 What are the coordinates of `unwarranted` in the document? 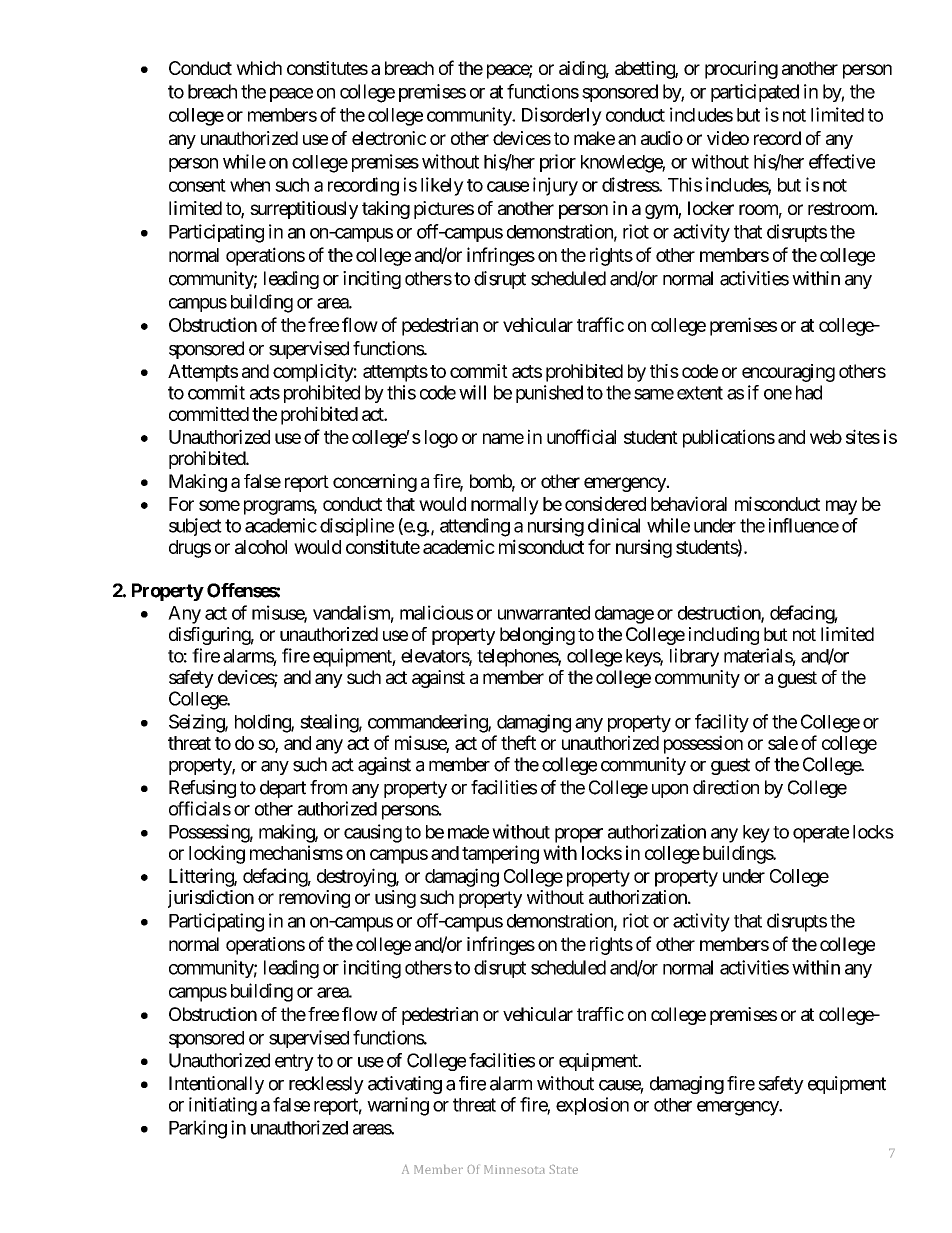 It's located at (544, 613).
